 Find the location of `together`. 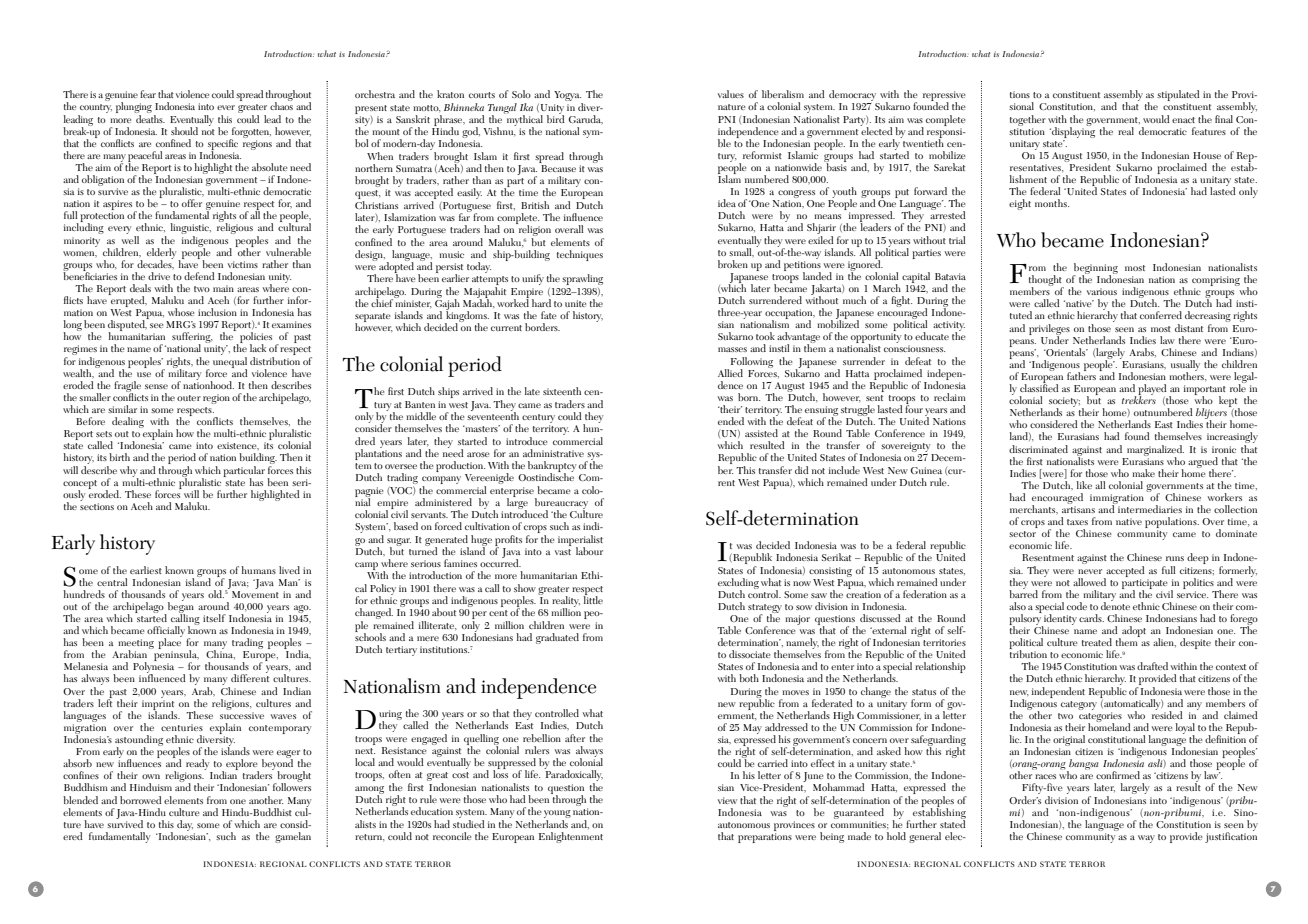

together is located at coordinates (1028, 120).
